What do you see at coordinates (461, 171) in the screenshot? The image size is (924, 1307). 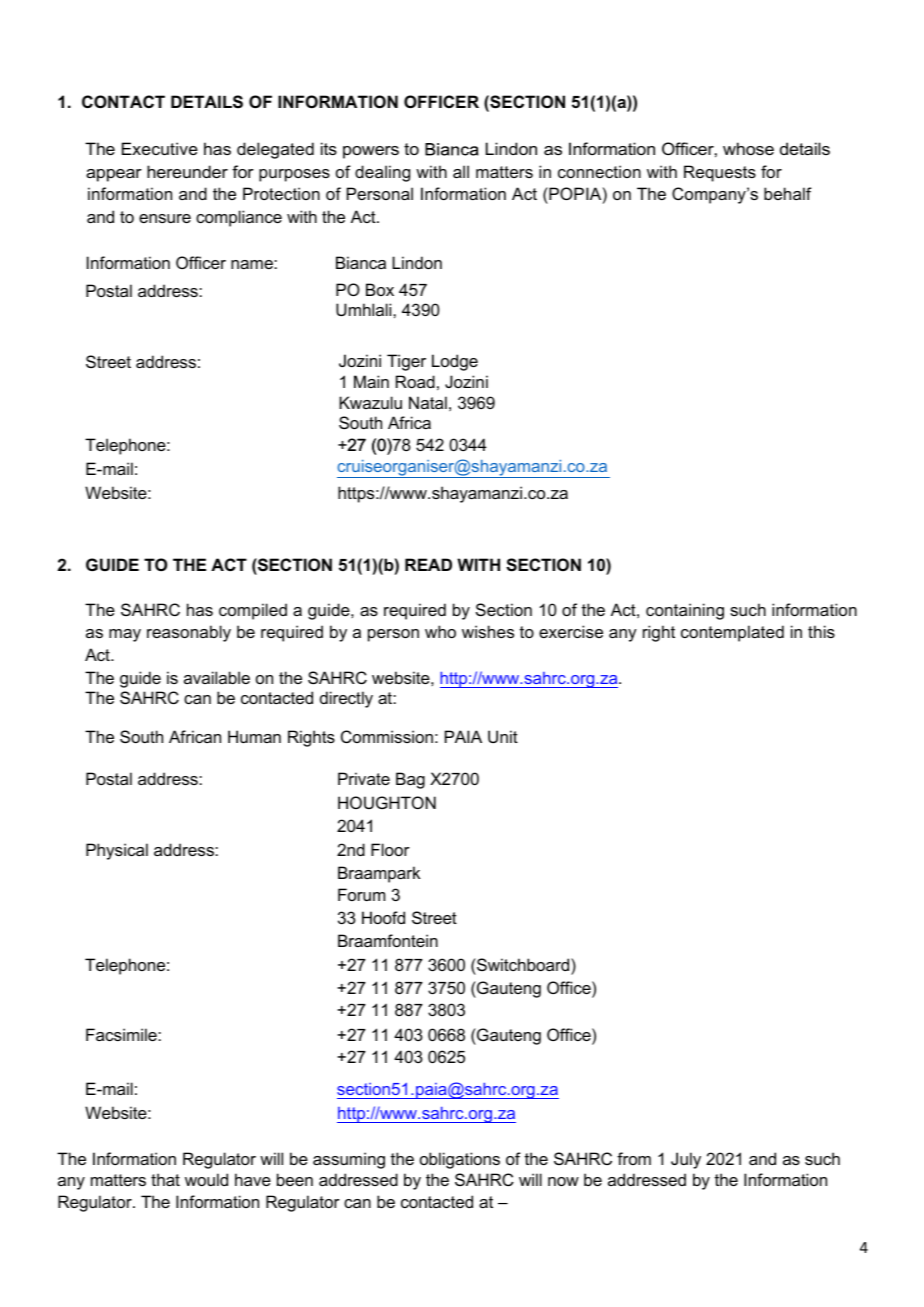 I see `all` at bounding box center [461, 171].
